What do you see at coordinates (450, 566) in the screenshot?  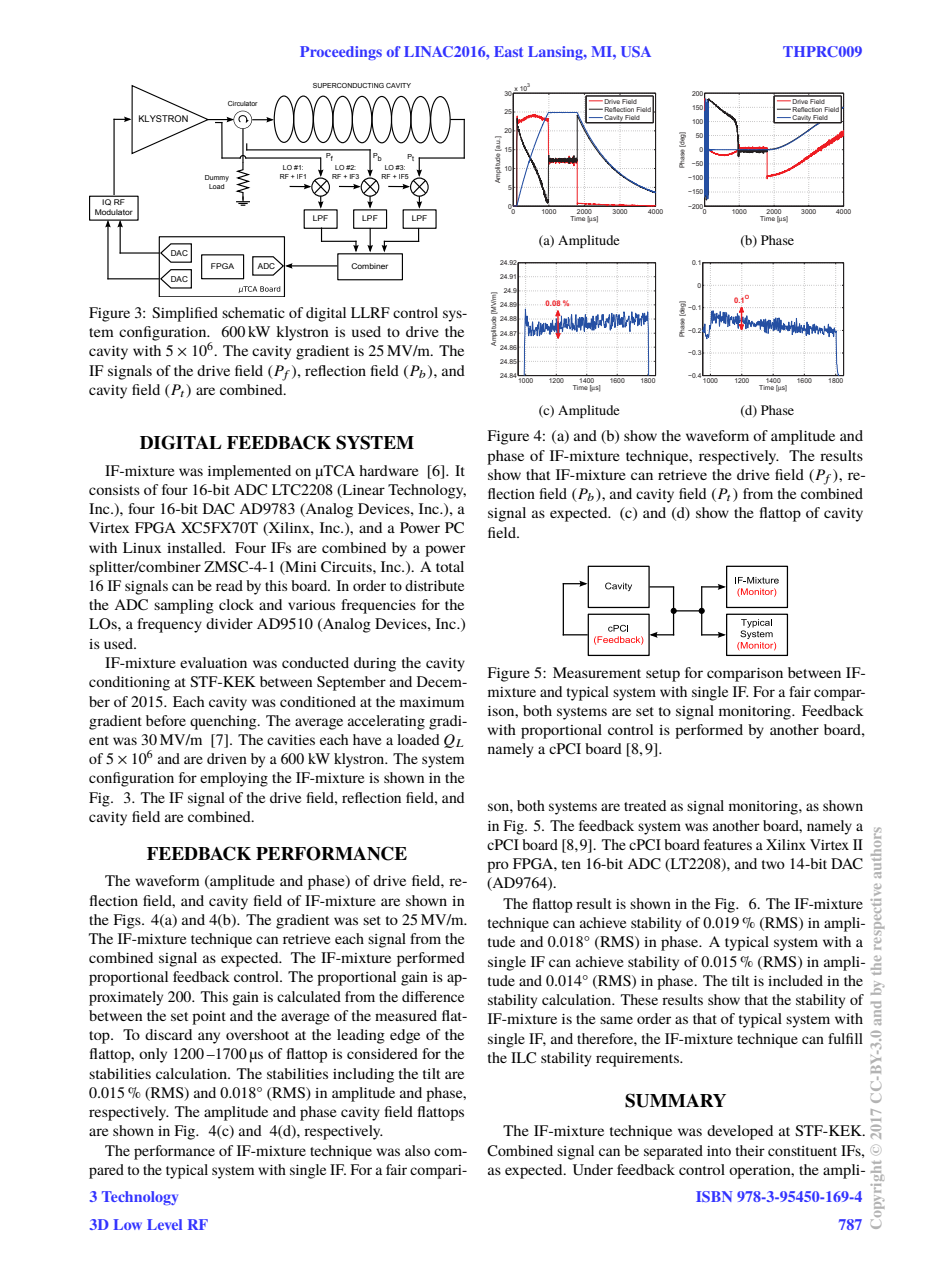 I see `total` at bounding box center [450, 566].
